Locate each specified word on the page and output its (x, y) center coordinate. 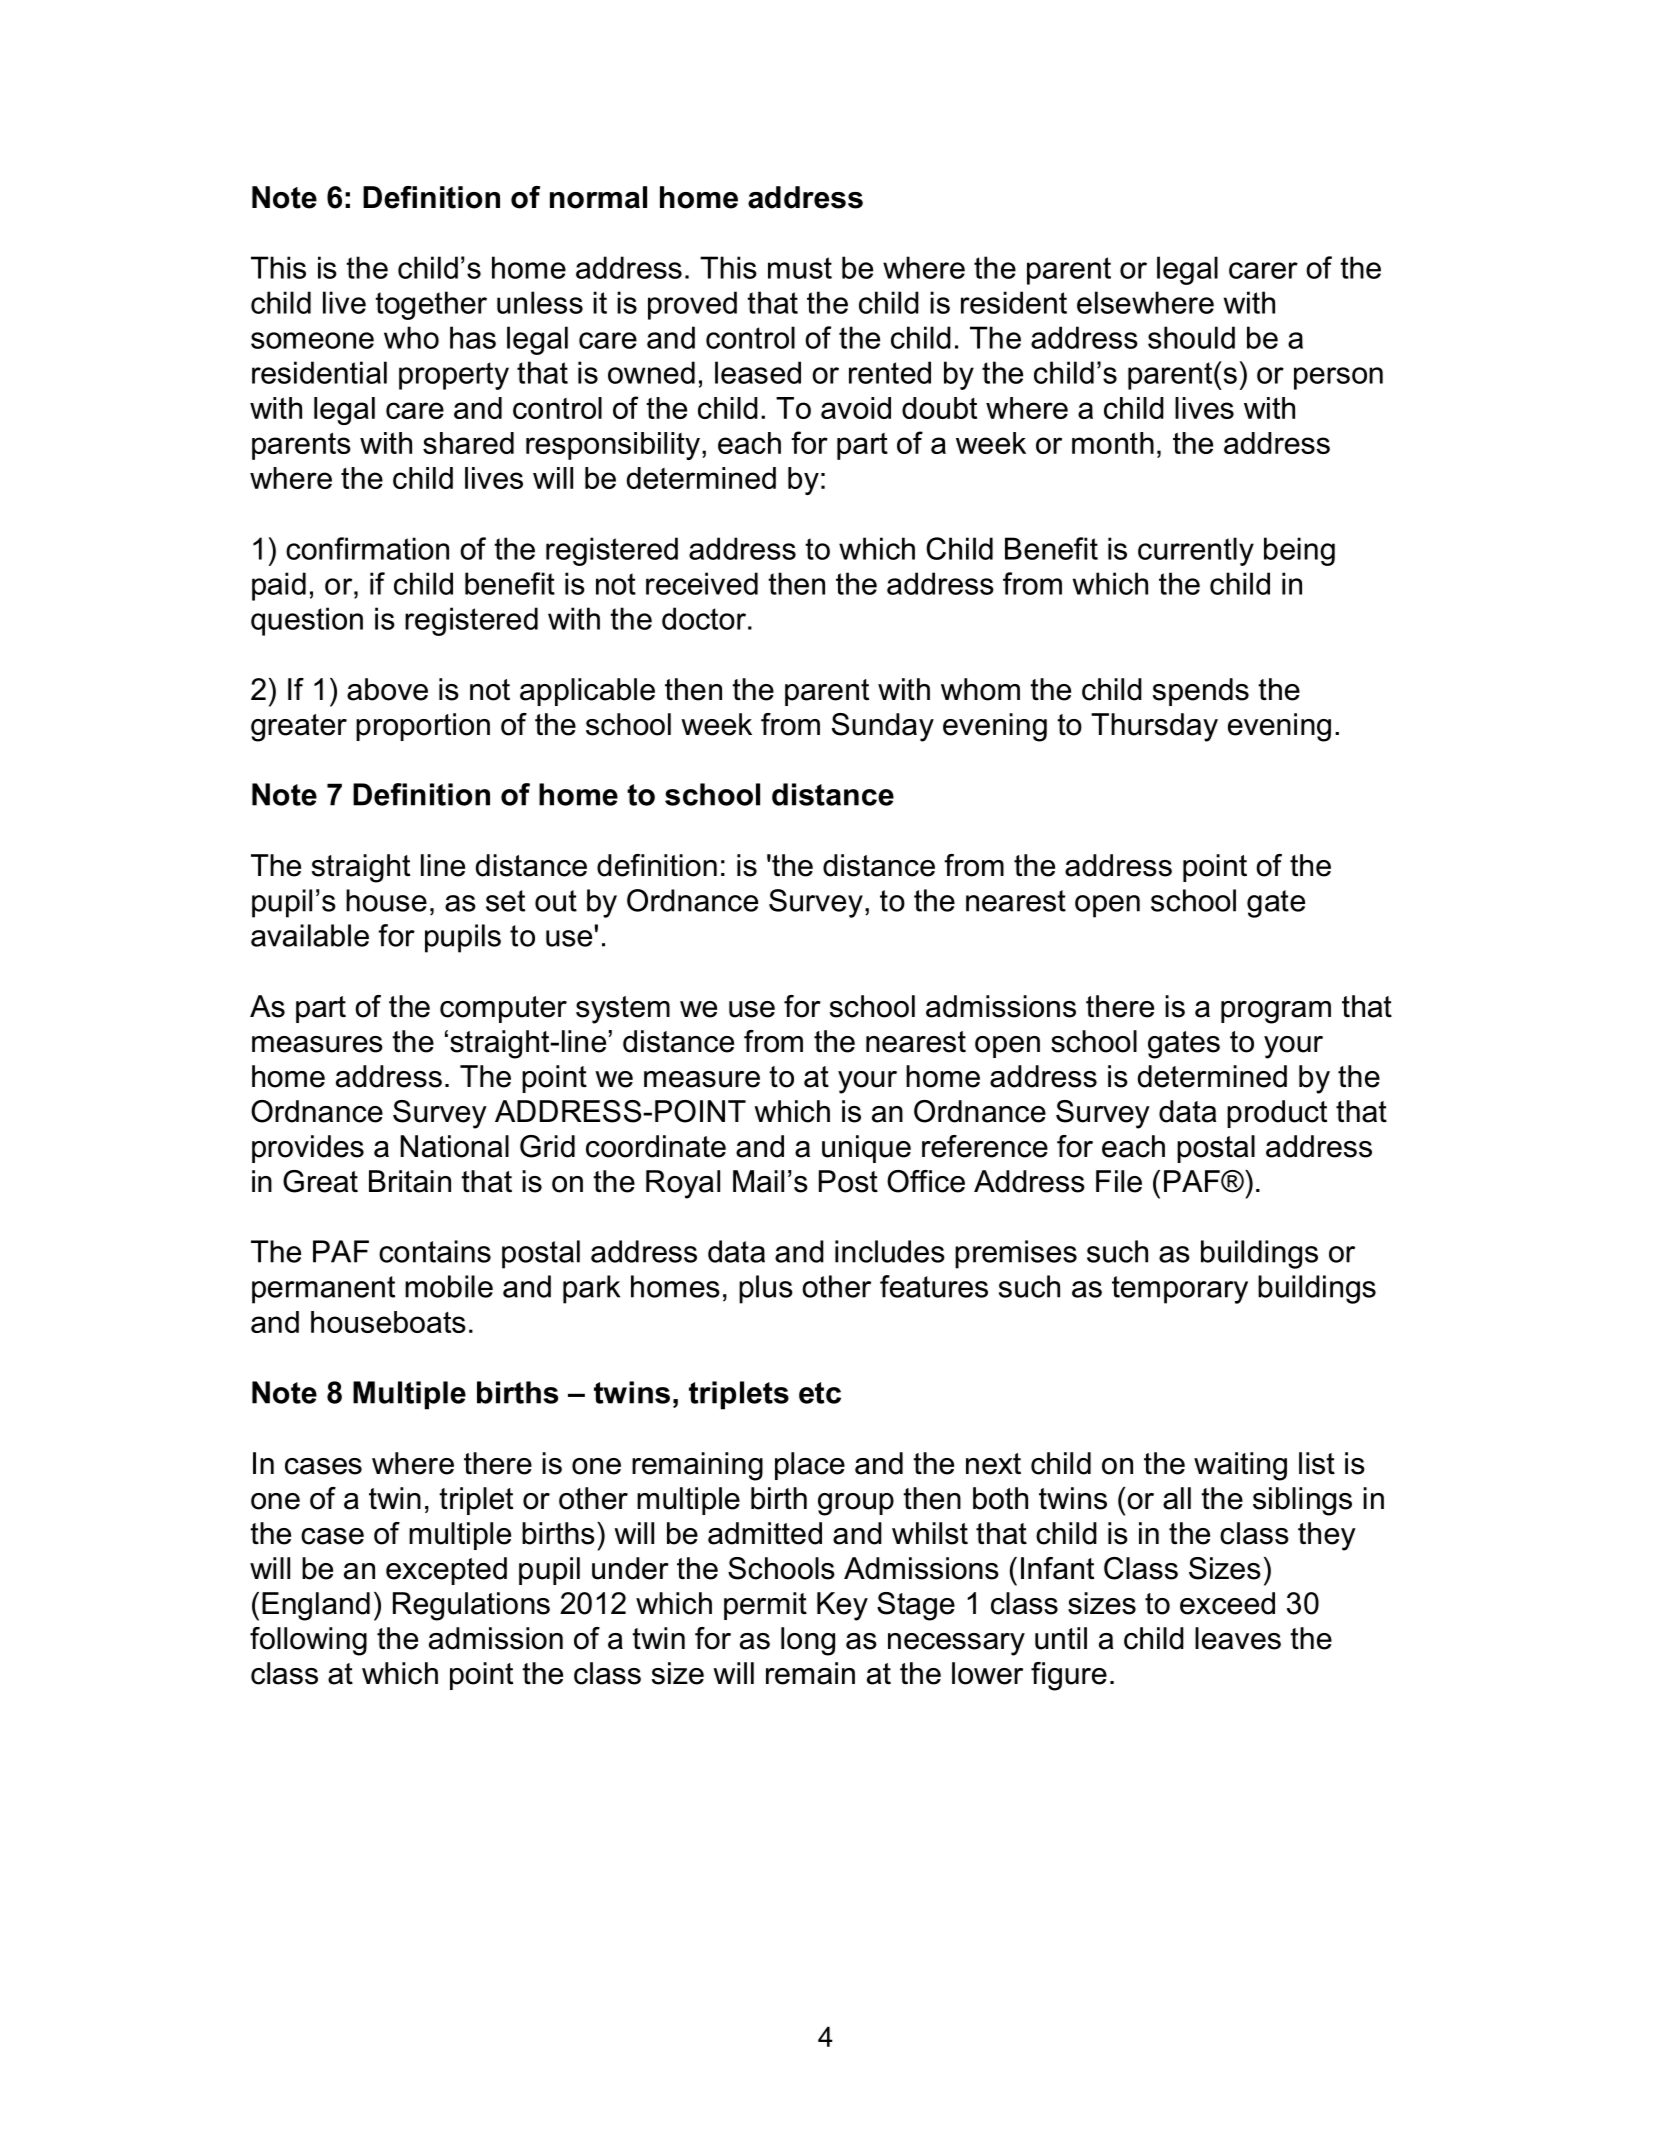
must (800, 268)
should (1191, 337)
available (310, 935)
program (1276, 1012)
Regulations (471, 1606)
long (808, 1641)
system (623, 1010)
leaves (1238, 1638)
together (431, 305)
